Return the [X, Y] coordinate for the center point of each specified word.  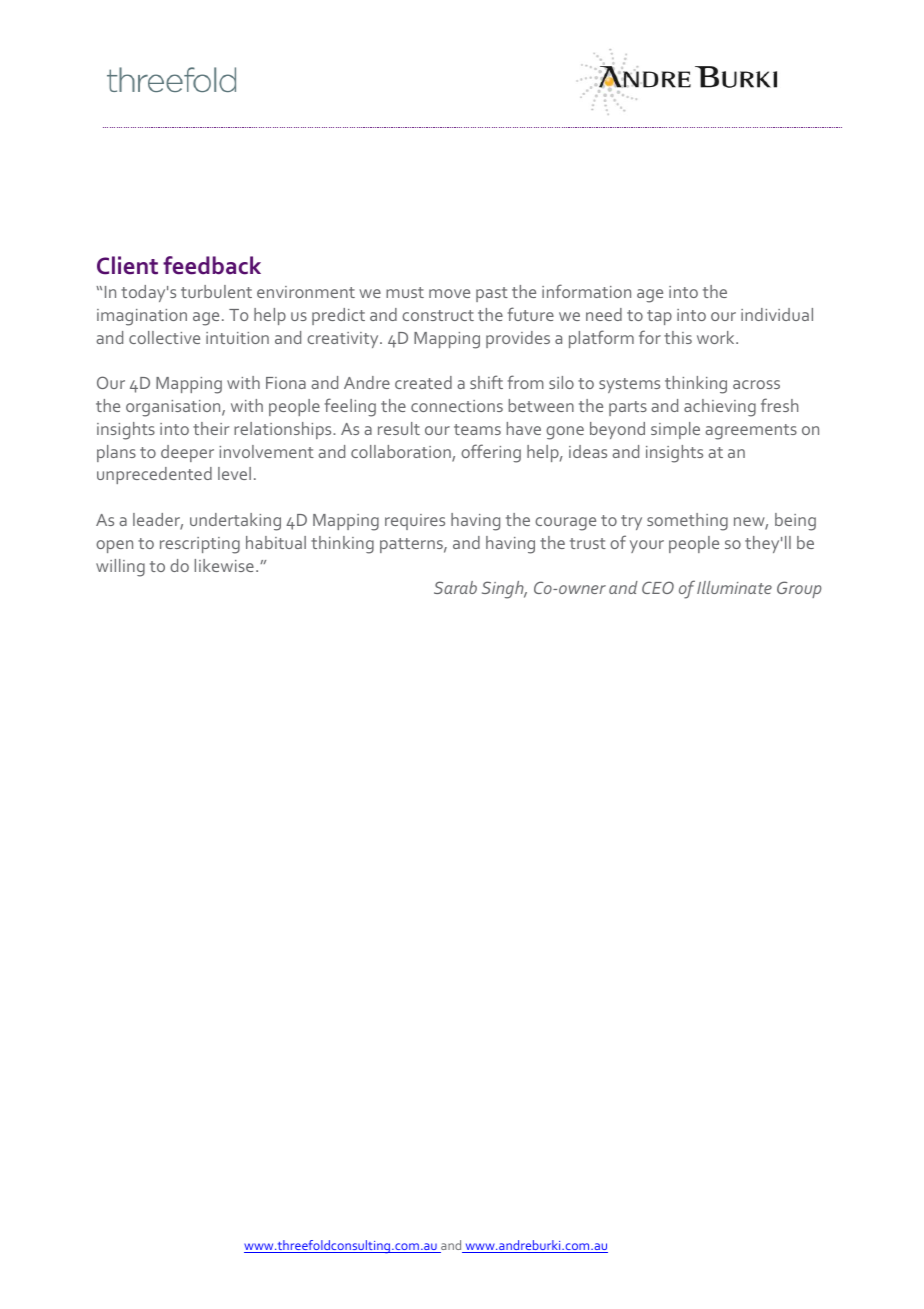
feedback [212, 265]
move [449, 293]
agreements [751, 432]
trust [588, 543]
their [211, 428]
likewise [224, 565]
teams [477, 429]
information [586, 291]
